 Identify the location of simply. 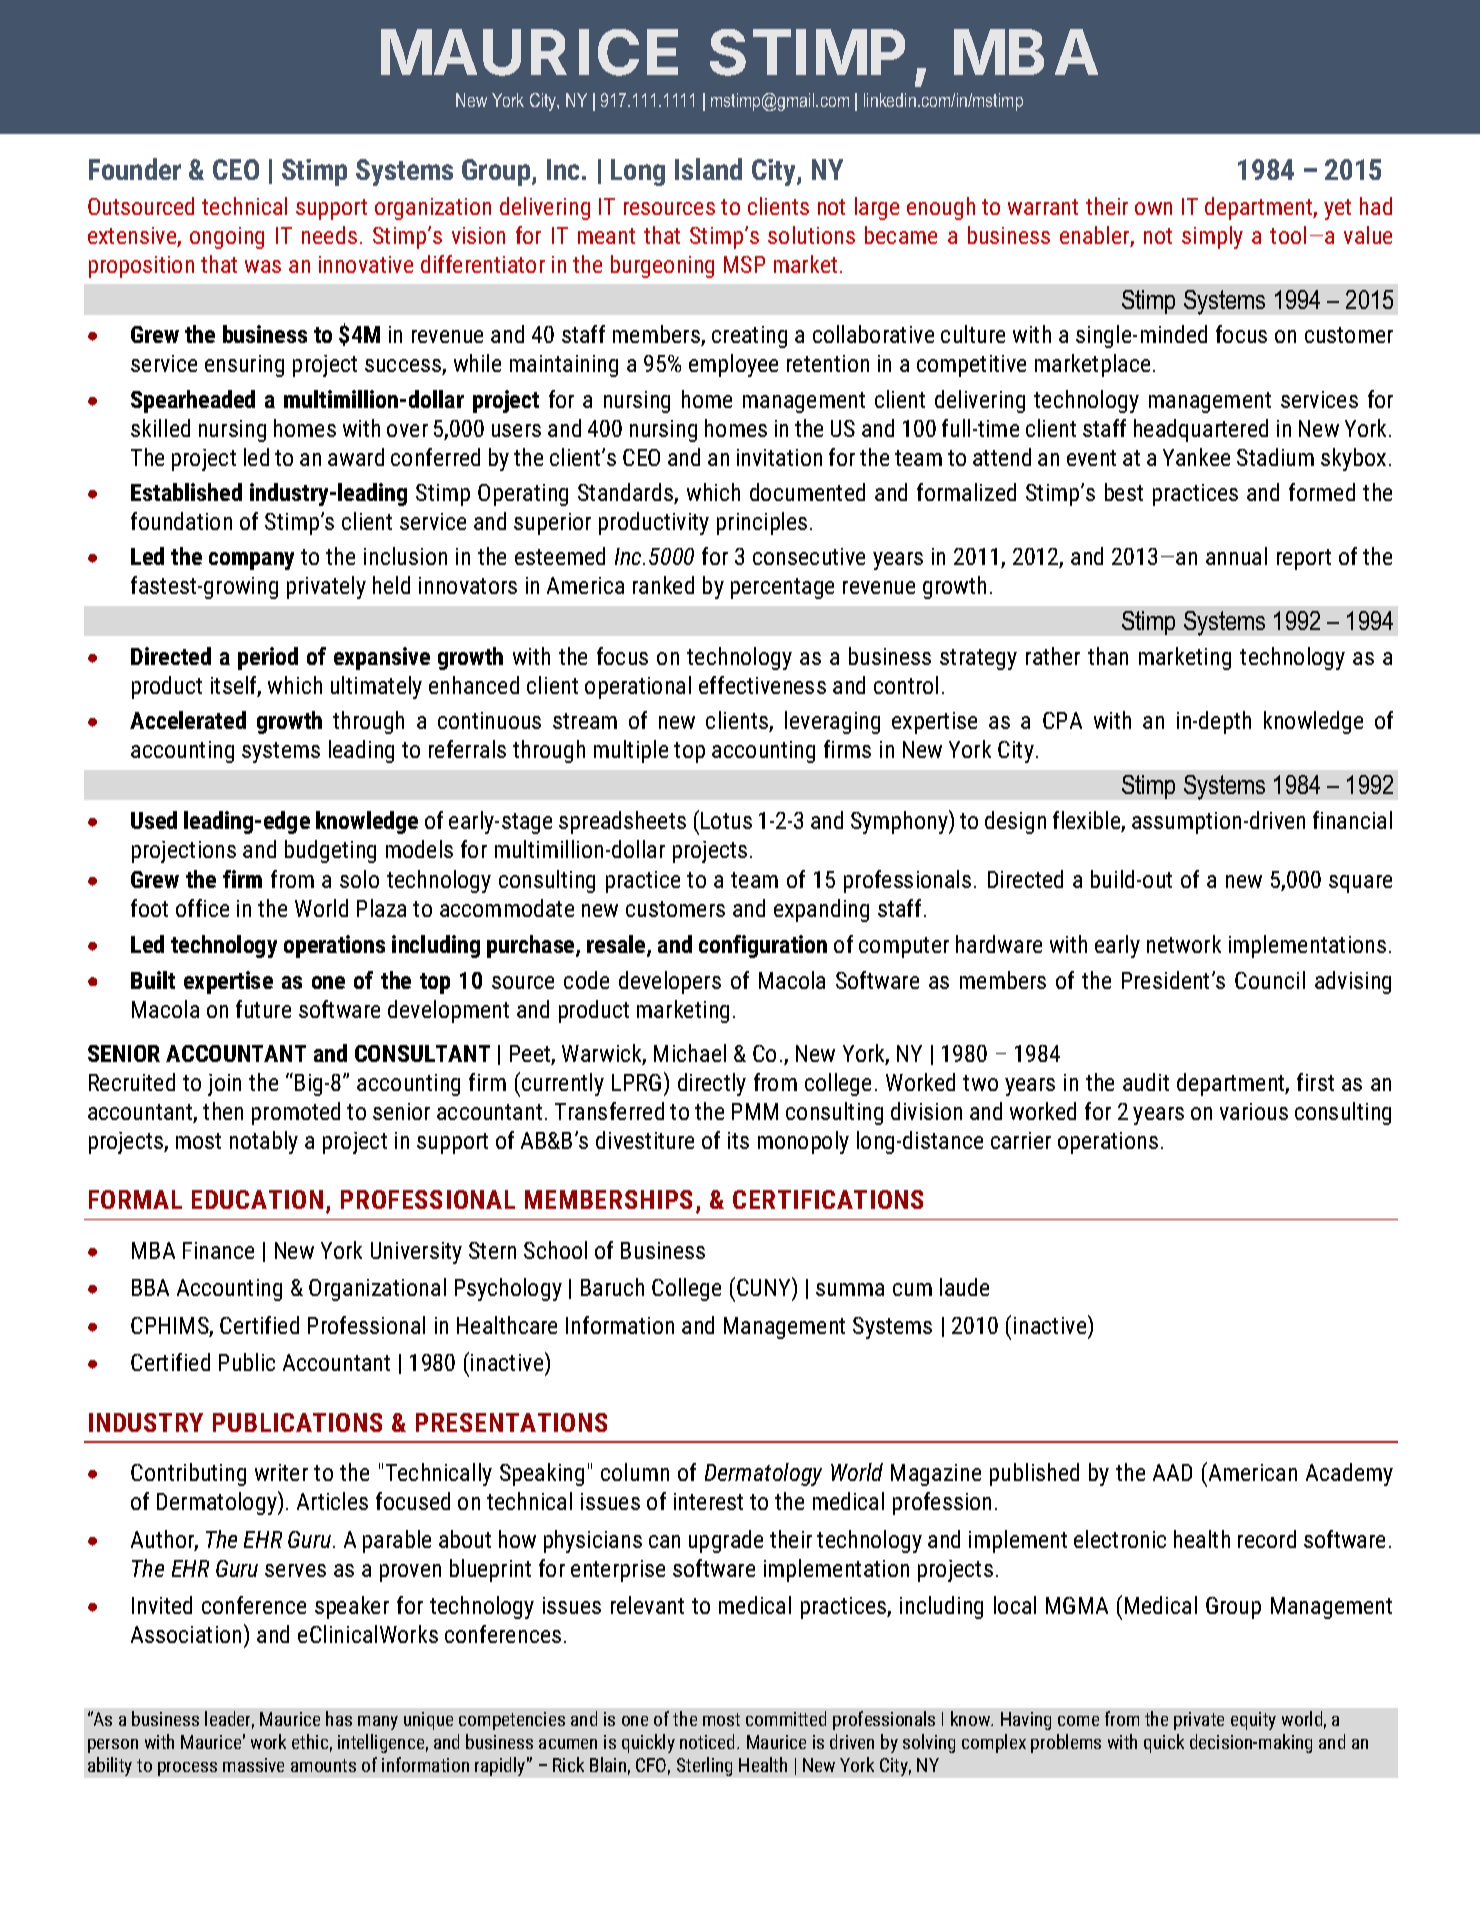
(1212, 237).
